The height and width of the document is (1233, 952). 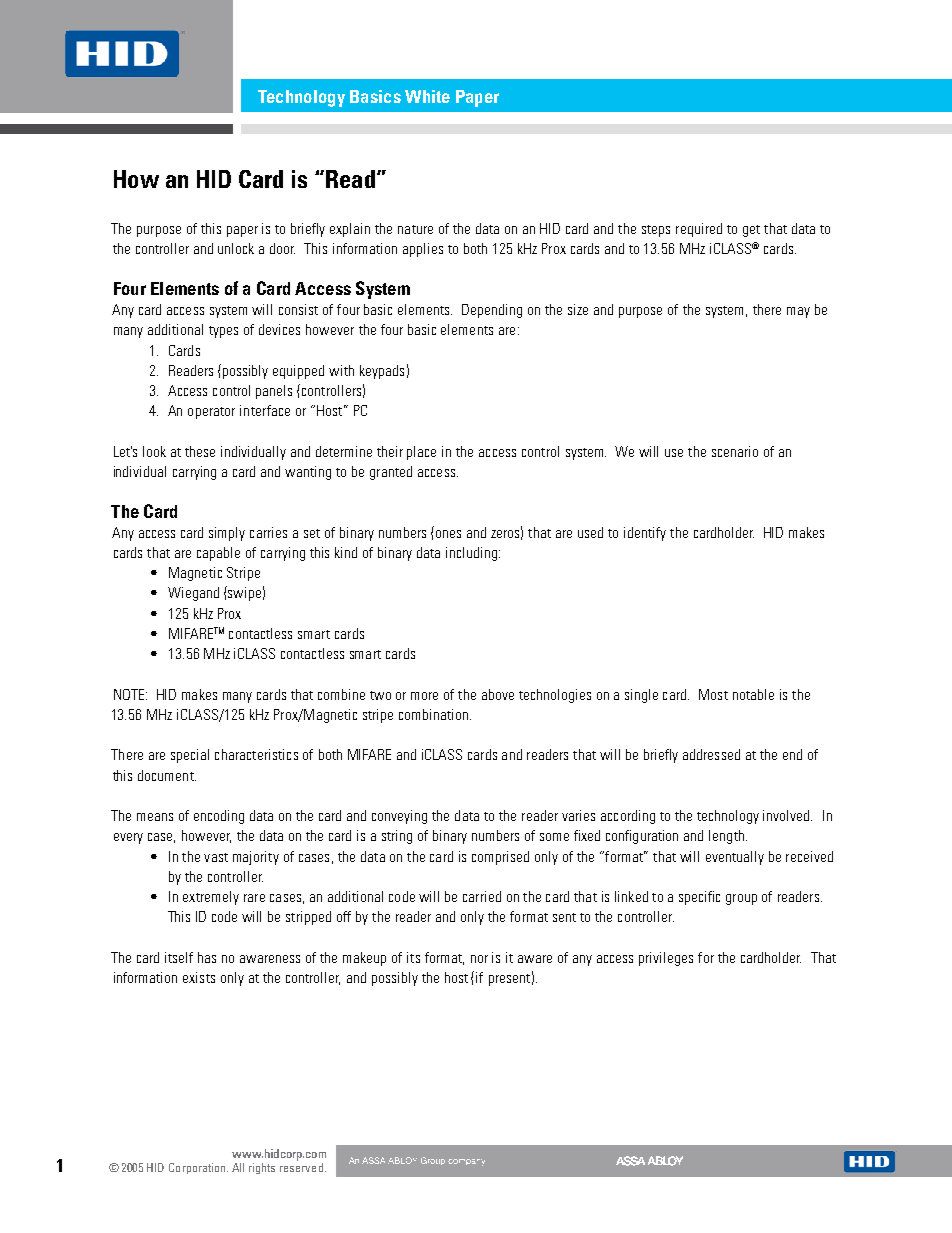 I want to click on length, so click(x=726, y=837).
